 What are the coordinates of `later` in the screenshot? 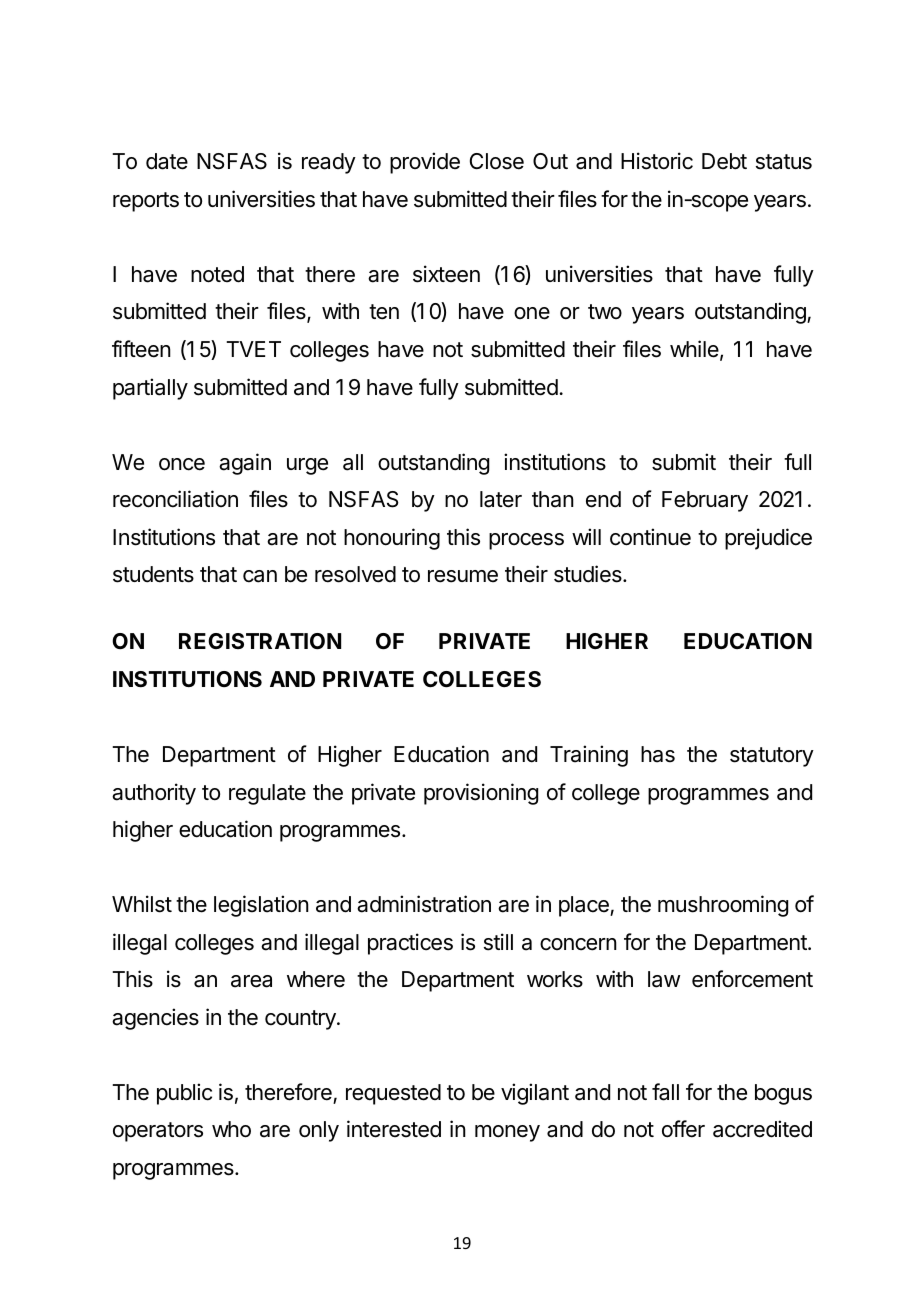 It's located at (501, 499).
